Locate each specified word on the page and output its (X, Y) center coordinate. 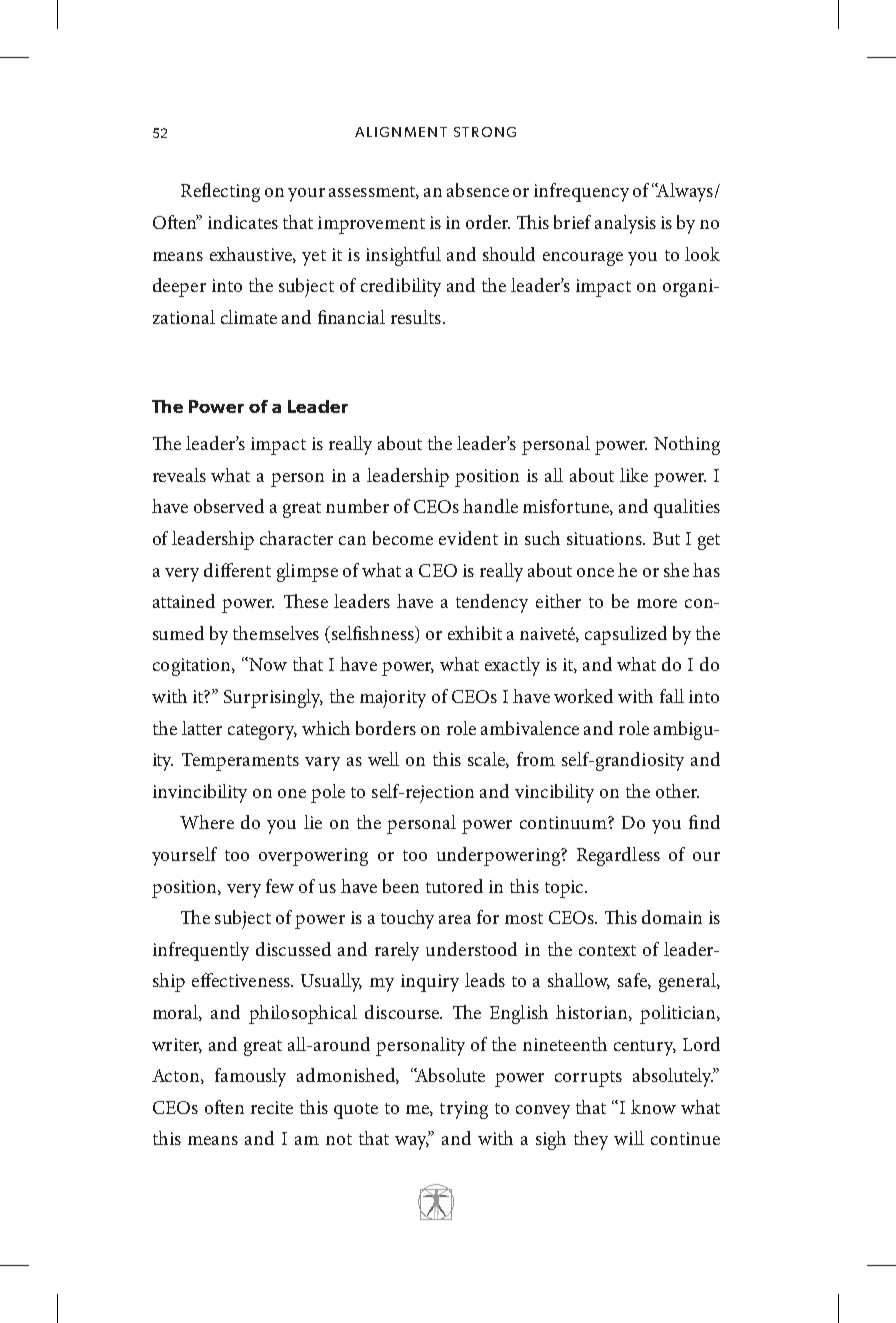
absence (478, 190)
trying (464, 1110)
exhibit (475, 633)
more (657, 603)
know (653, 1107)
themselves (276, 633)
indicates (243, 222)
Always (685, 192)
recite (272, 1107)
